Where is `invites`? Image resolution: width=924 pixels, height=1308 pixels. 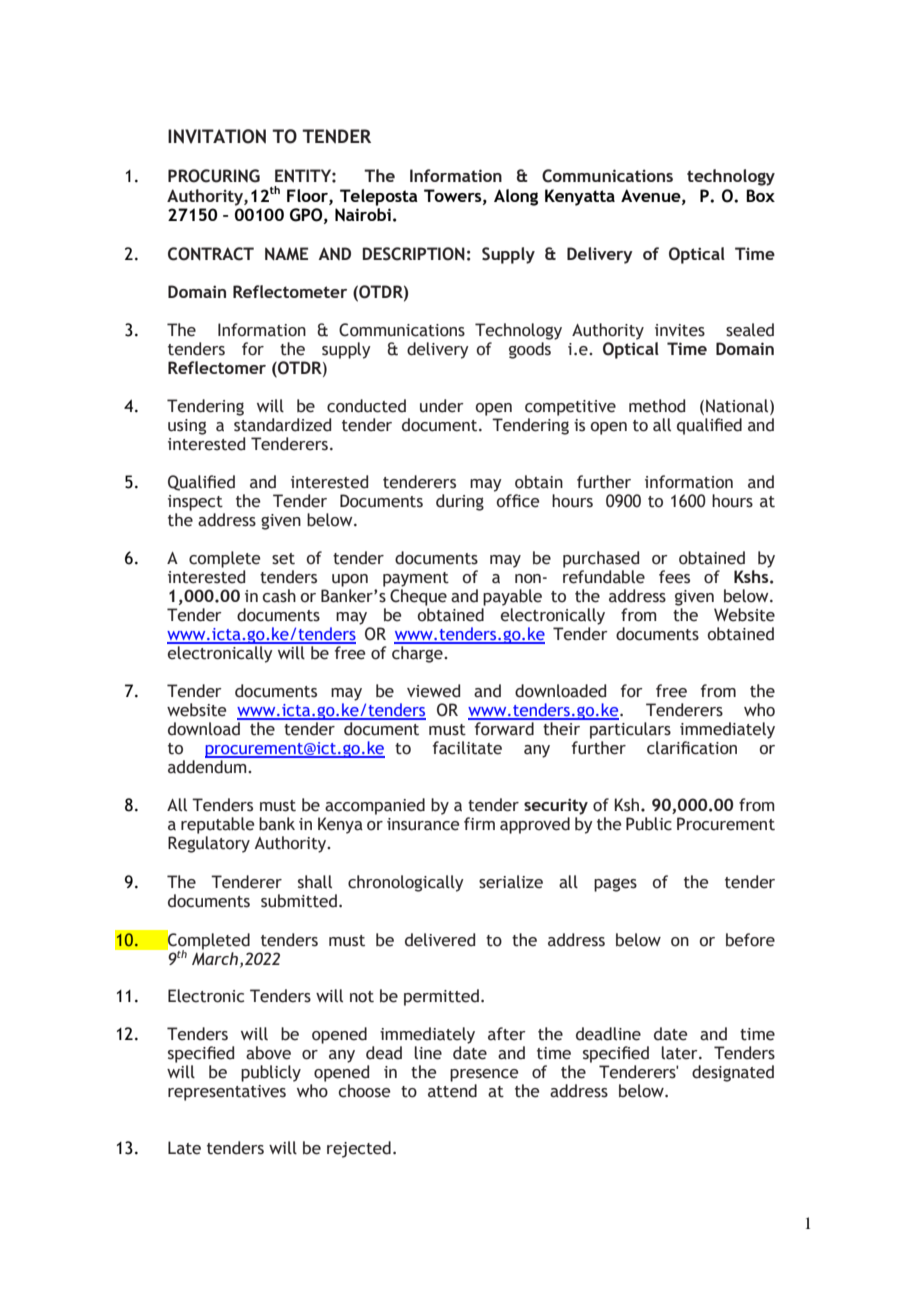 invites is located at coordinates (680, 330).
